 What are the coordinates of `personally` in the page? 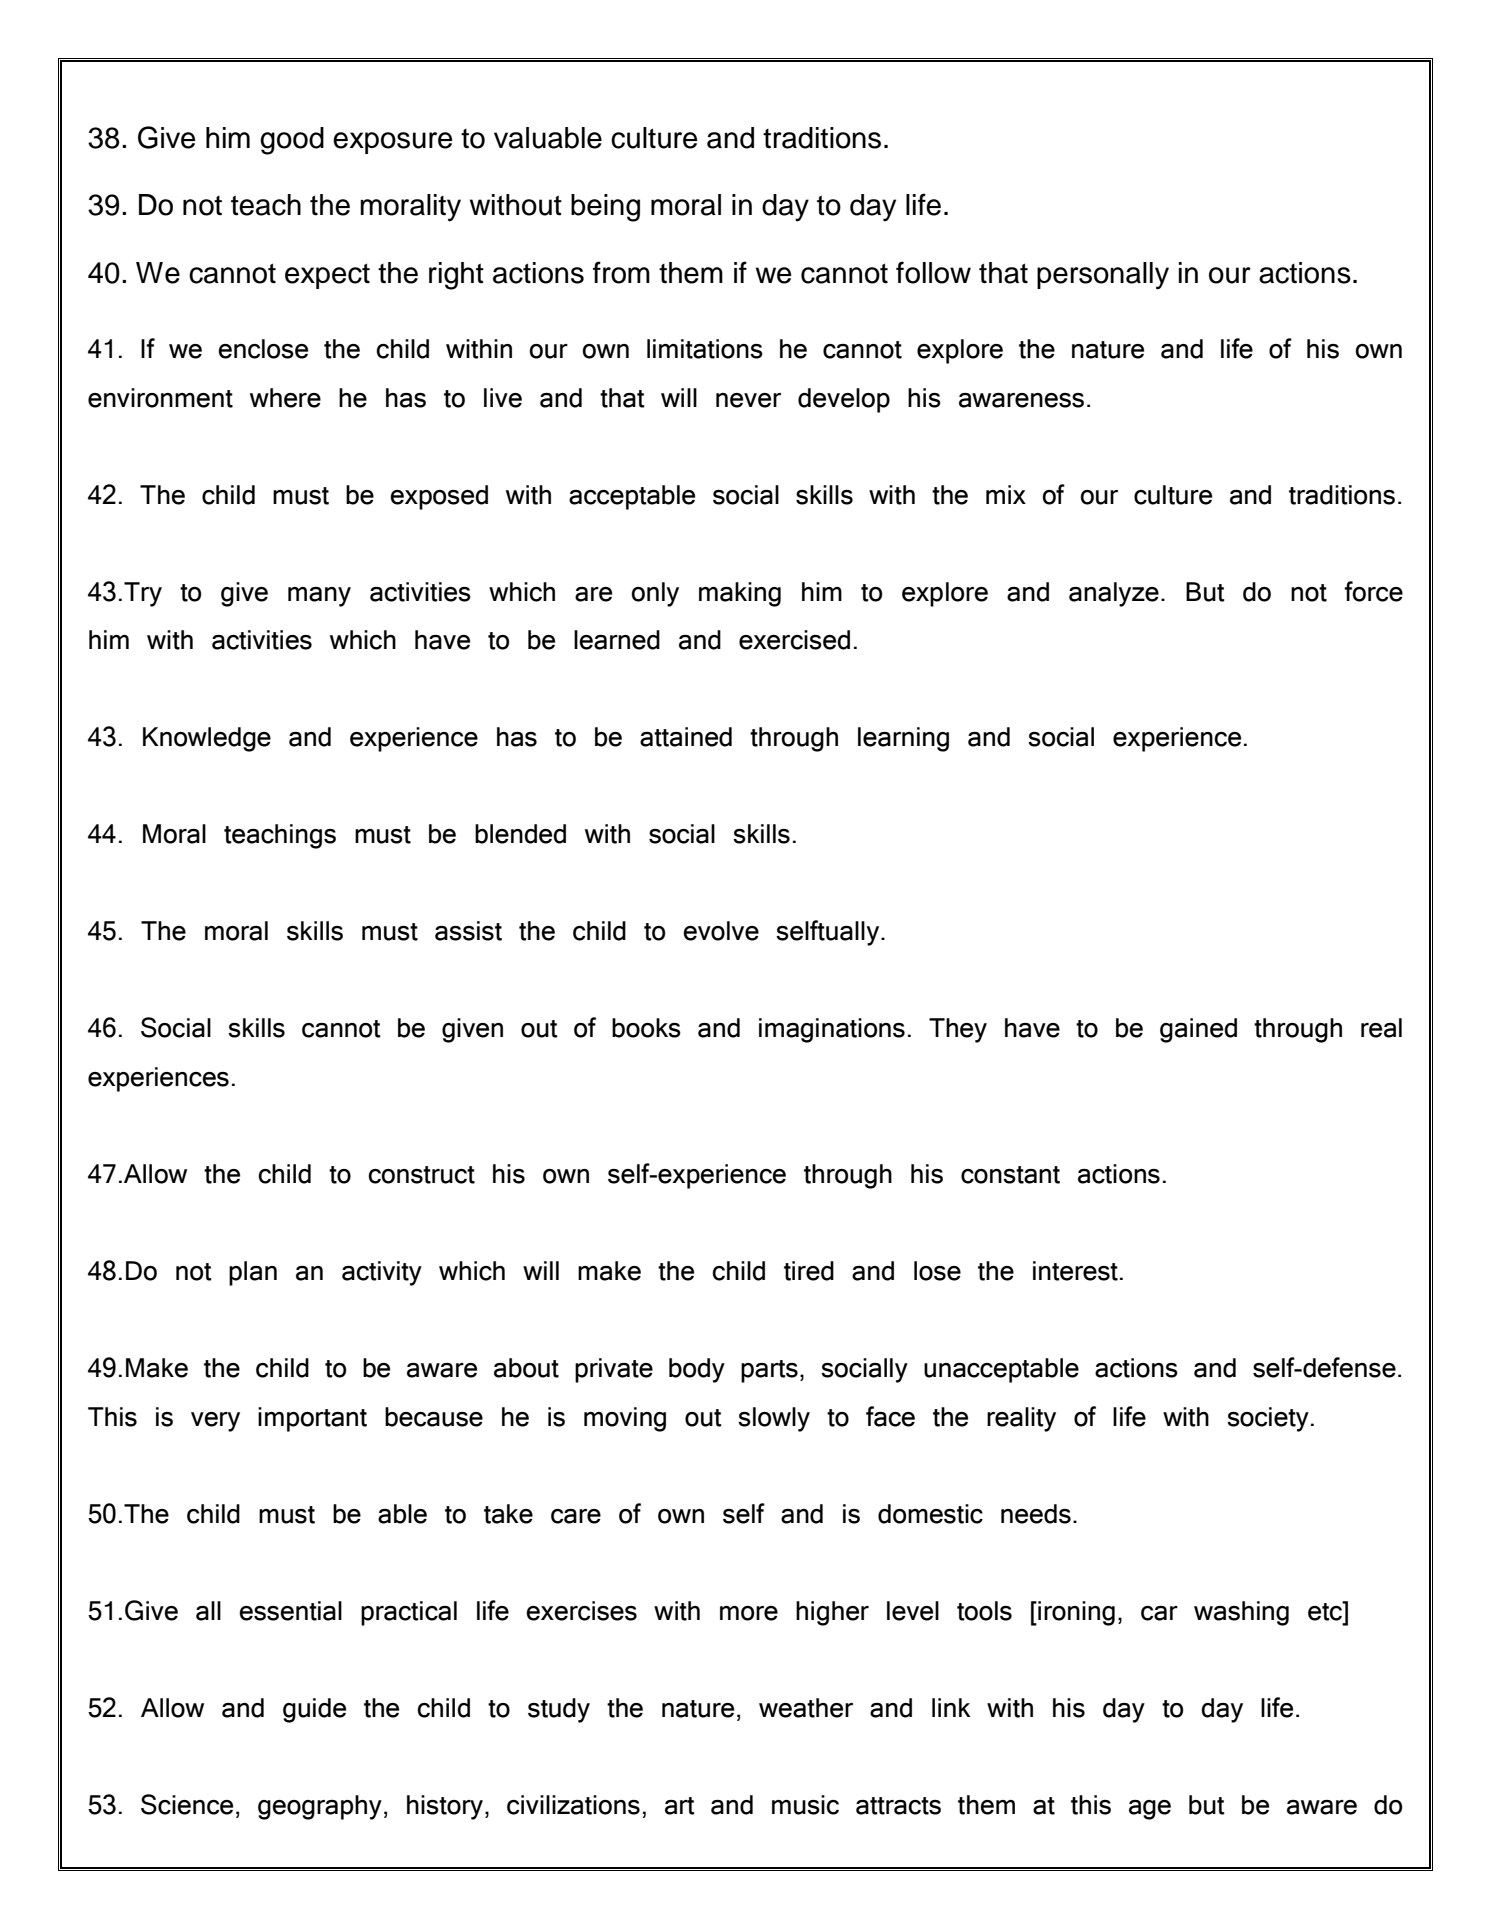 It's located at (1103, 276).
